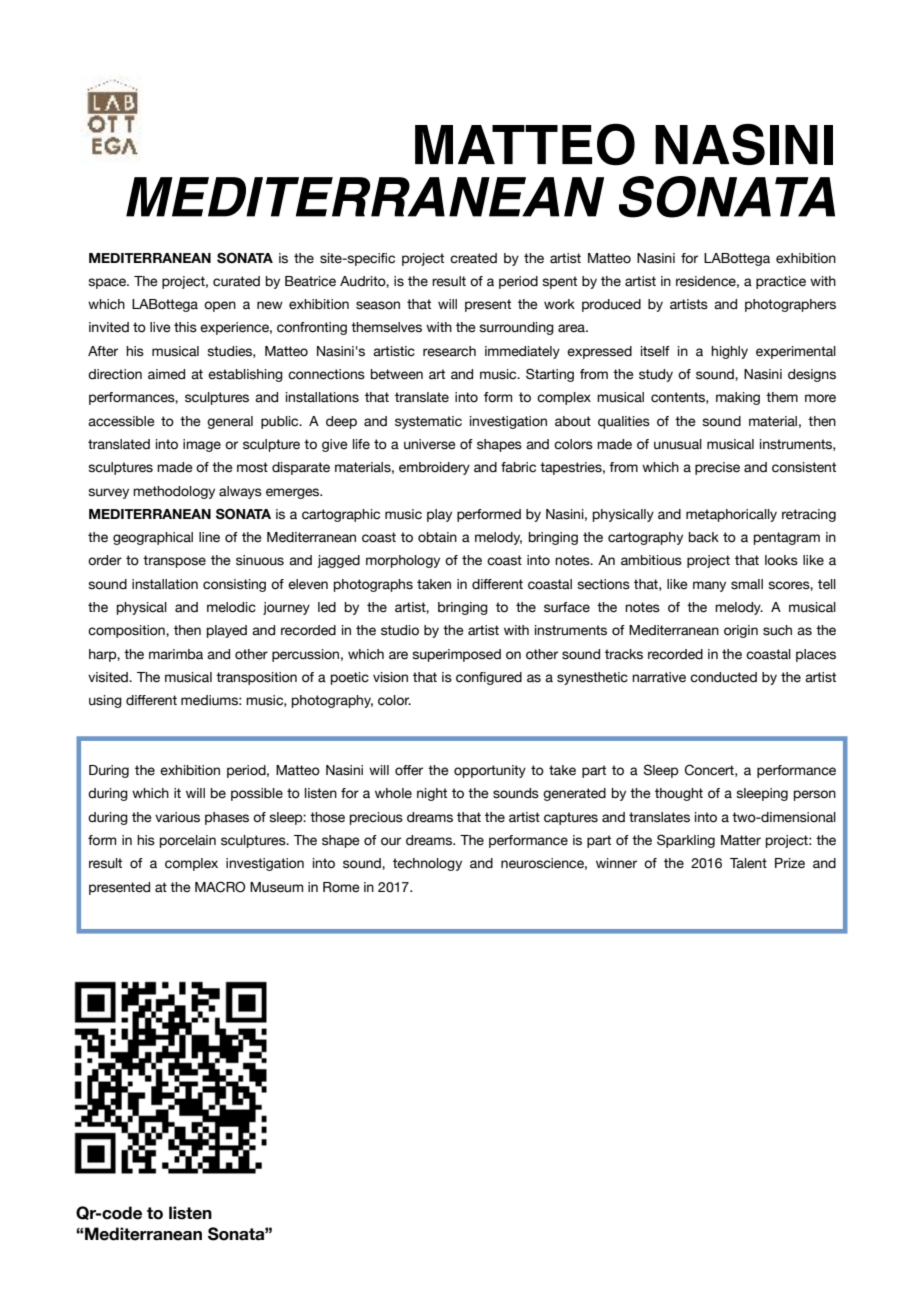 This screenshot has width=924, height=1308. Describe the element at coordinates (428, 422) in the screenshot. I see `systematic` at that location.
